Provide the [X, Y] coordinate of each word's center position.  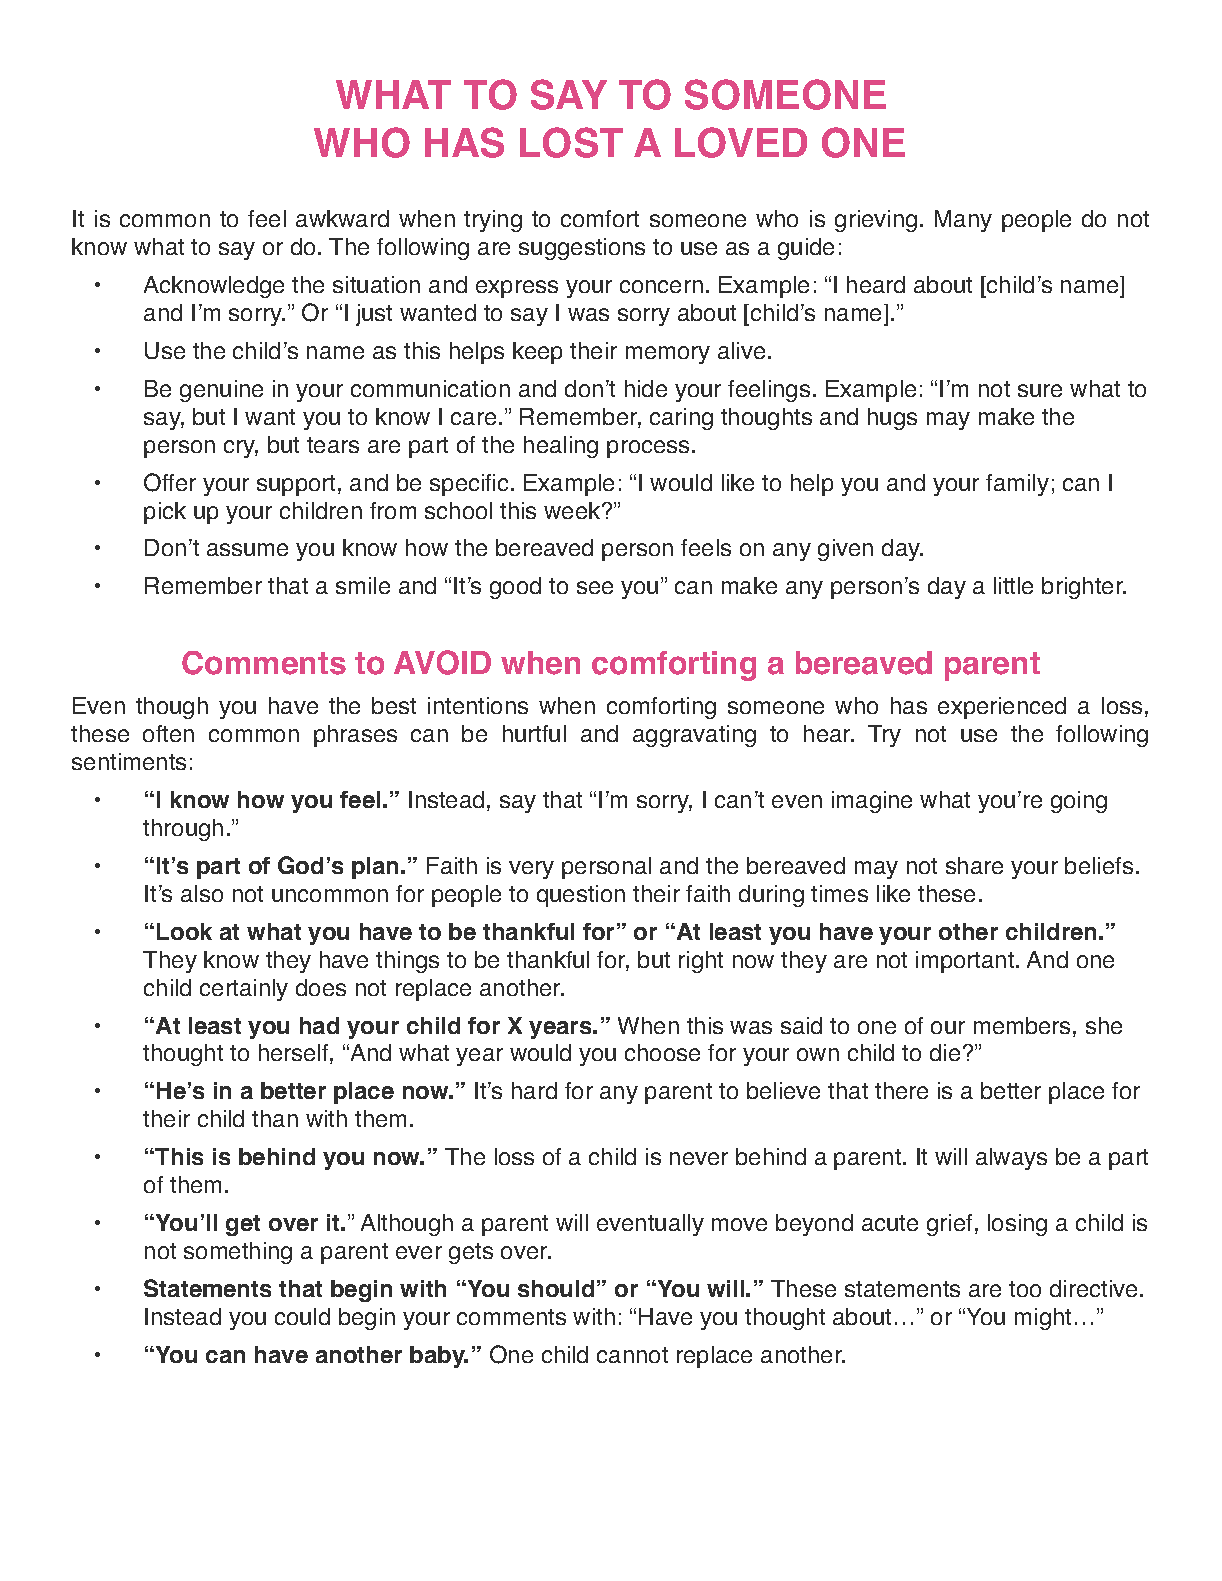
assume [247, 549]
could [302, 1316]
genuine [221, 391]
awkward [342, 218]
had [319, 1025]
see [595, 587]
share [974, 865]
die [945, 1052]
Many [963, 221]
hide [646, 388]
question [581, 896]
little [1013, 585]
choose [662, 1052]
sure [1040, 390]
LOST [571, 142]
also [202, 893]
